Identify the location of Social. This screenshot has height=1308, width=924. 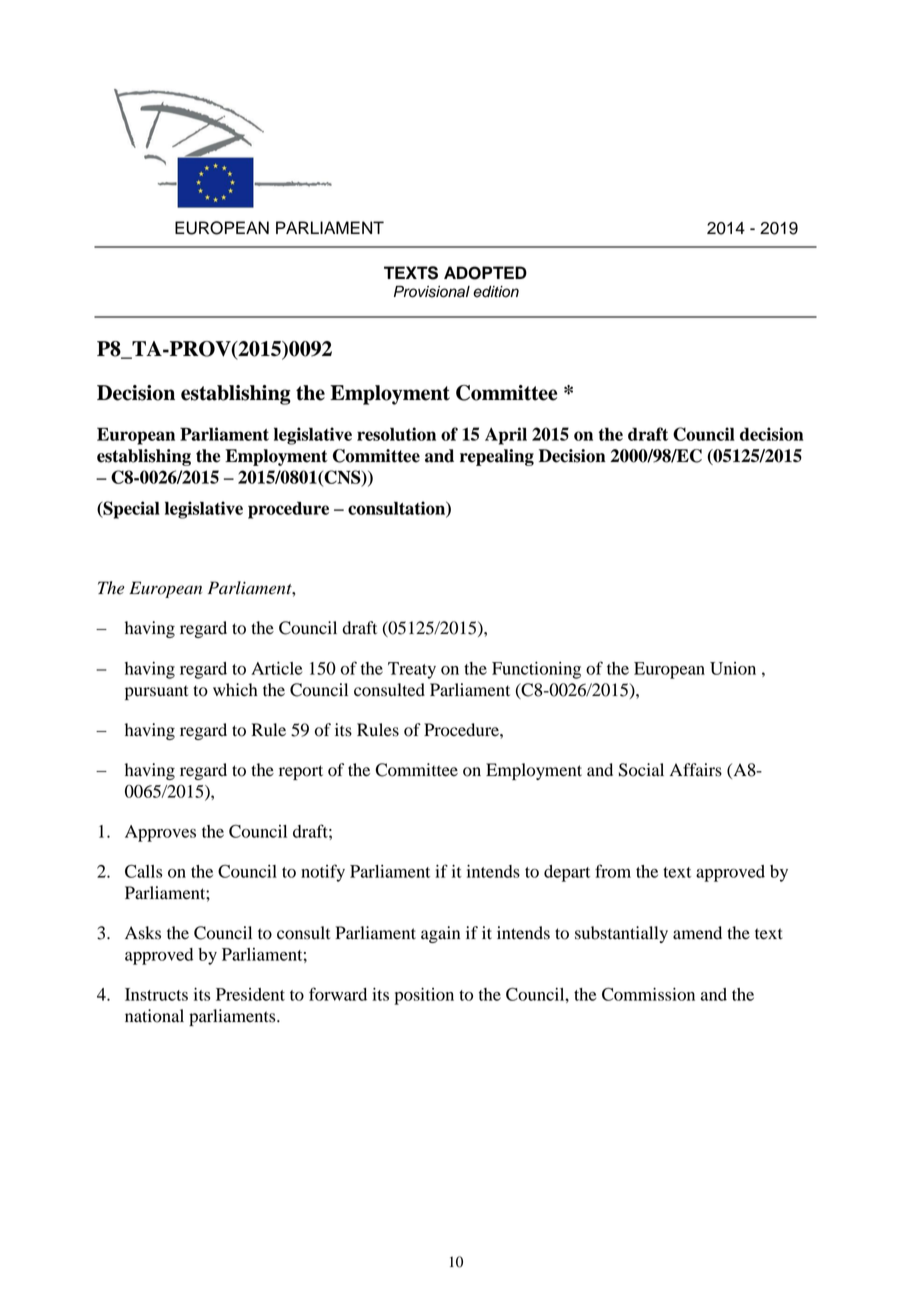
(641, 770).
